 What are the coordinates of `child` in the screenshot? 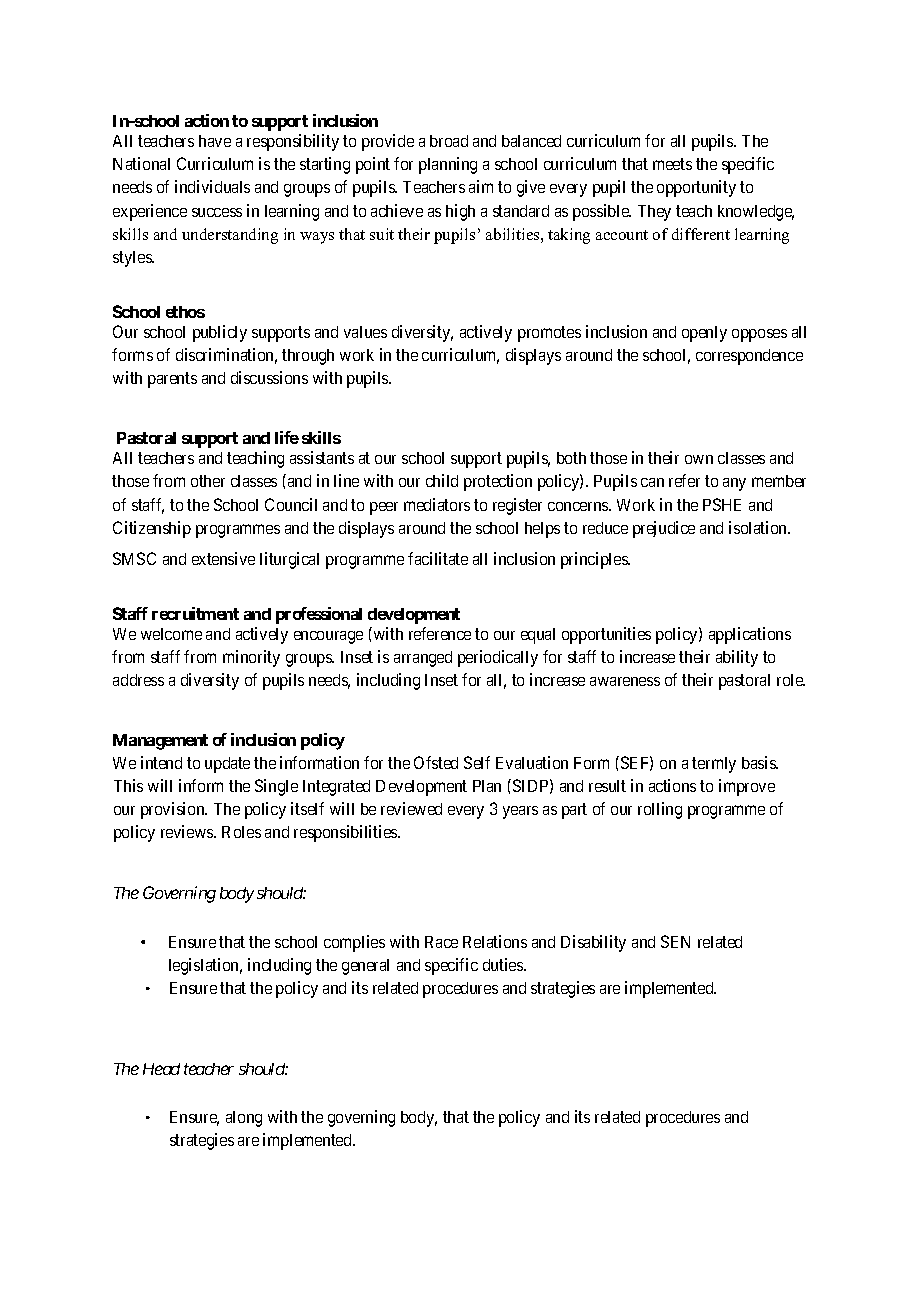 It's located at (442, 480).
